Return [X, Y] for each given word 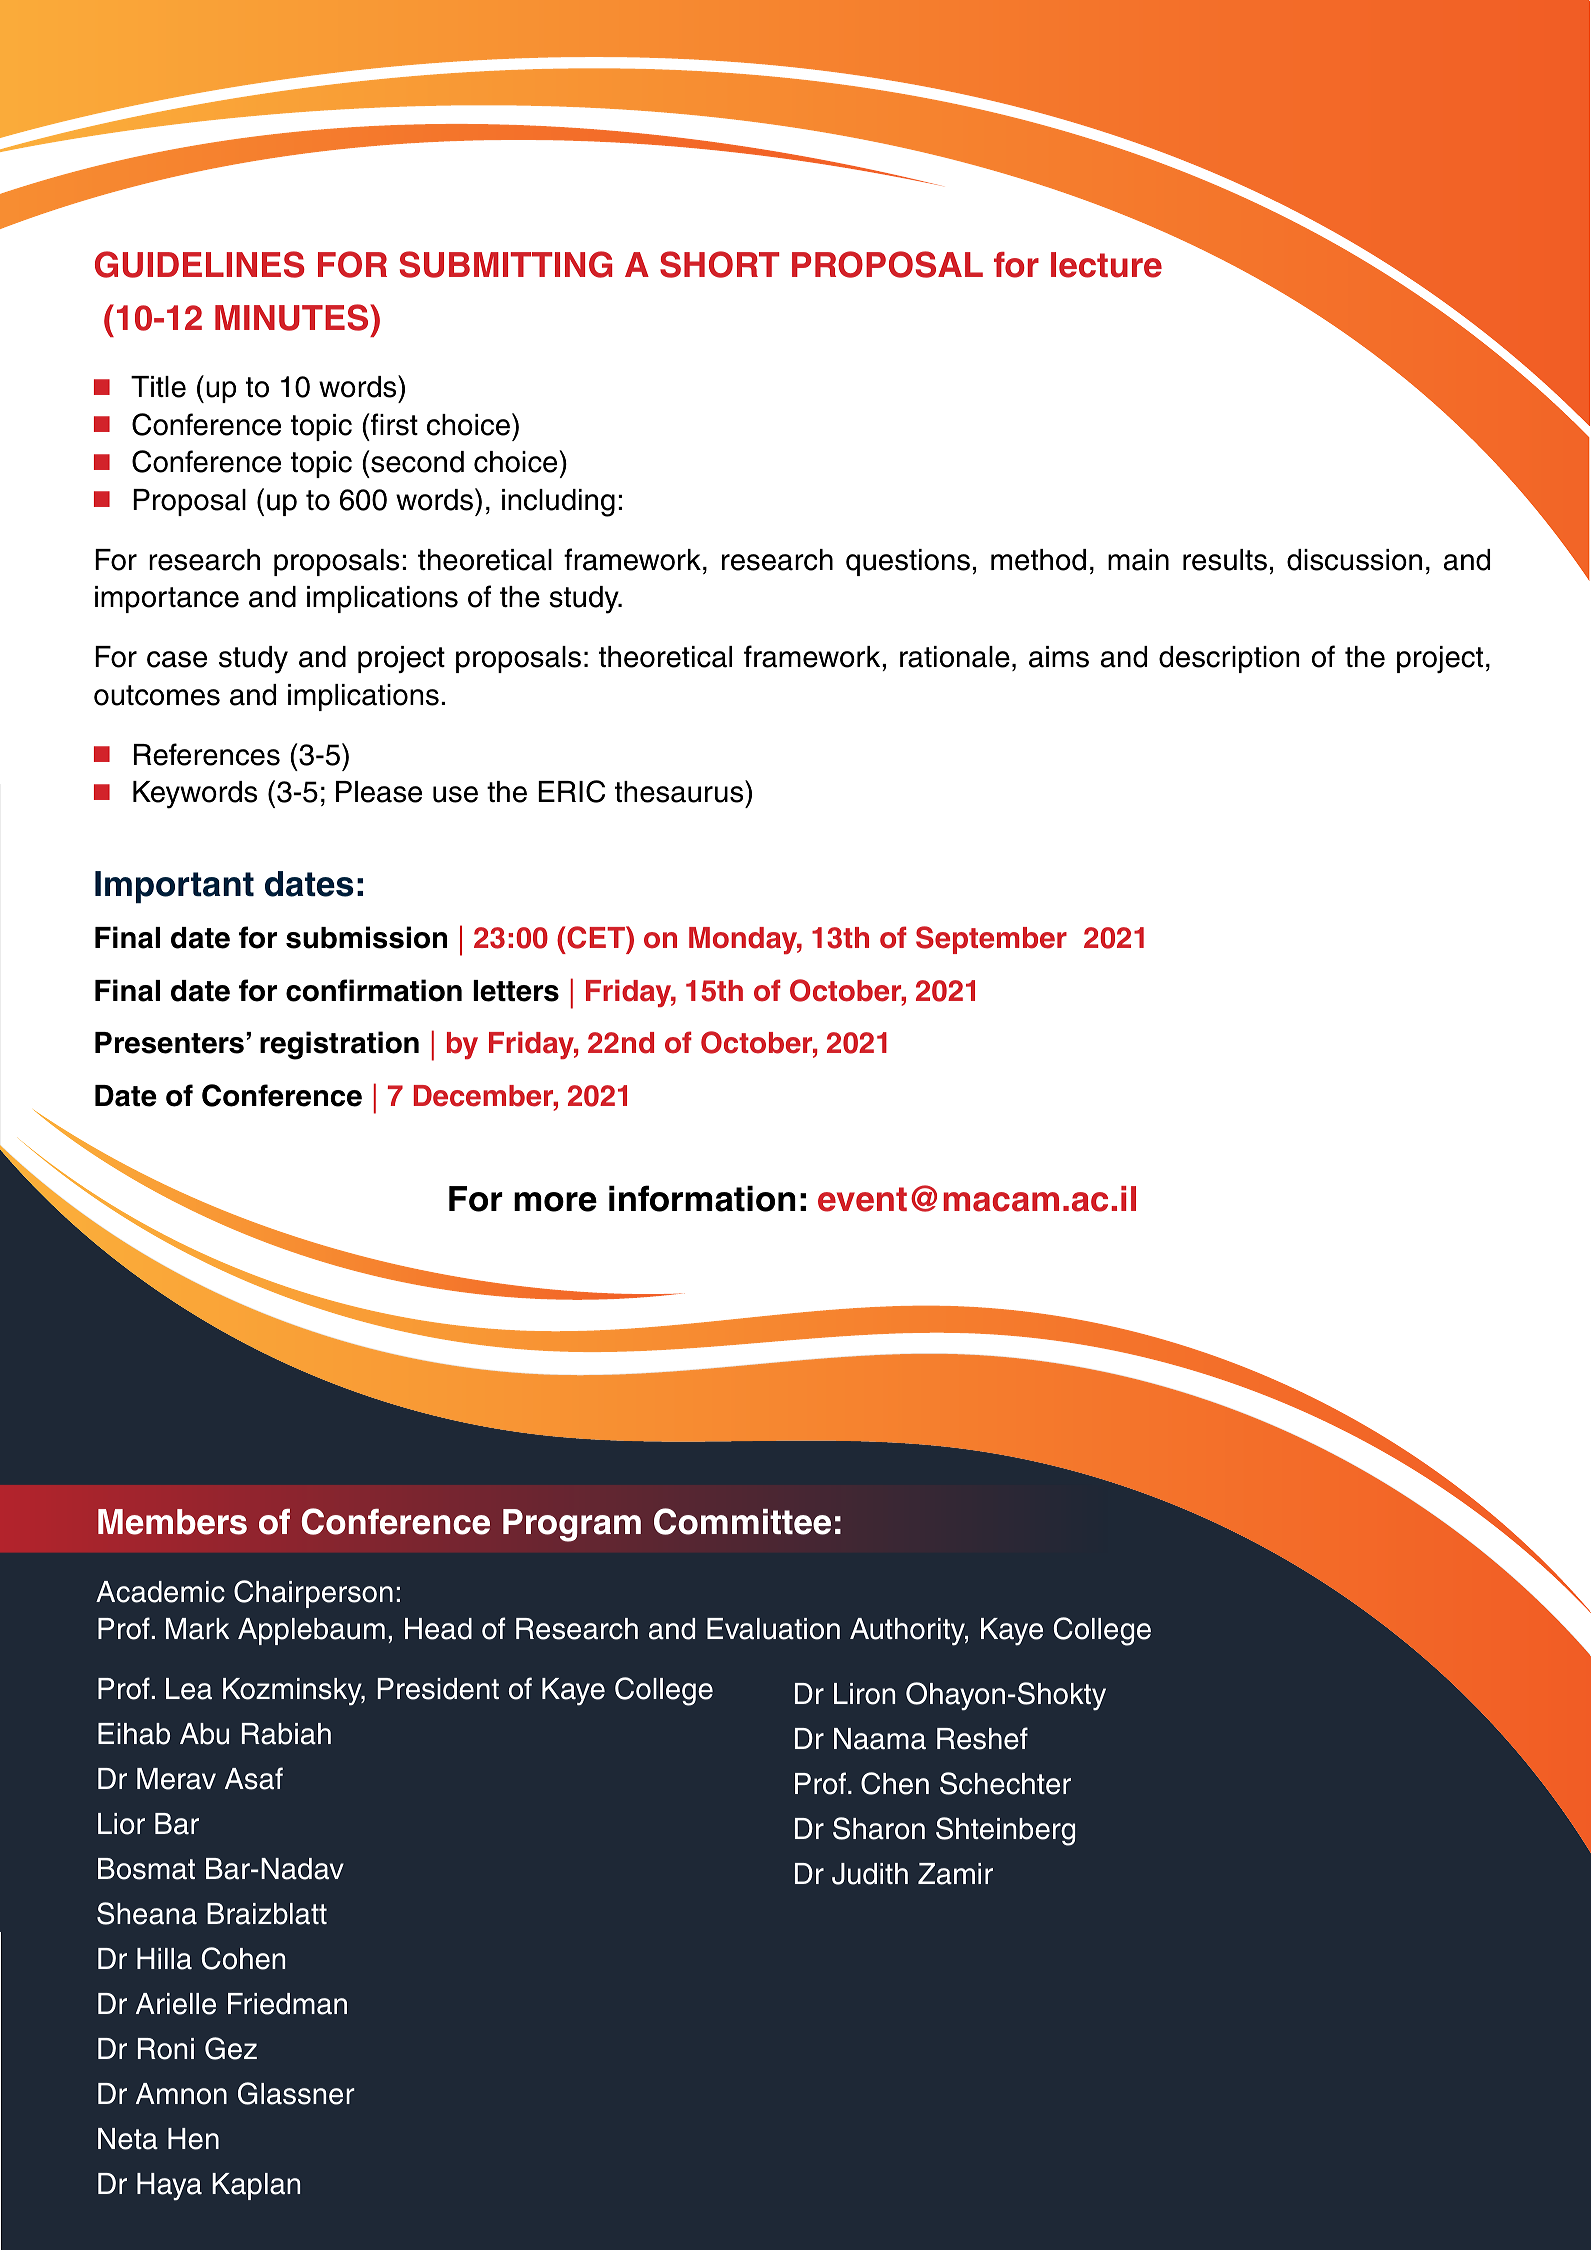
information [702, 1198]
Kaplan [256, 2186]
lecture [1106, 265]
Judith [870, 1874]
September [991, 940]
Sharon [879, 1828]
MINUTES [293, 317]
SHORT [719, 264]
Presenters [169, 1043]
